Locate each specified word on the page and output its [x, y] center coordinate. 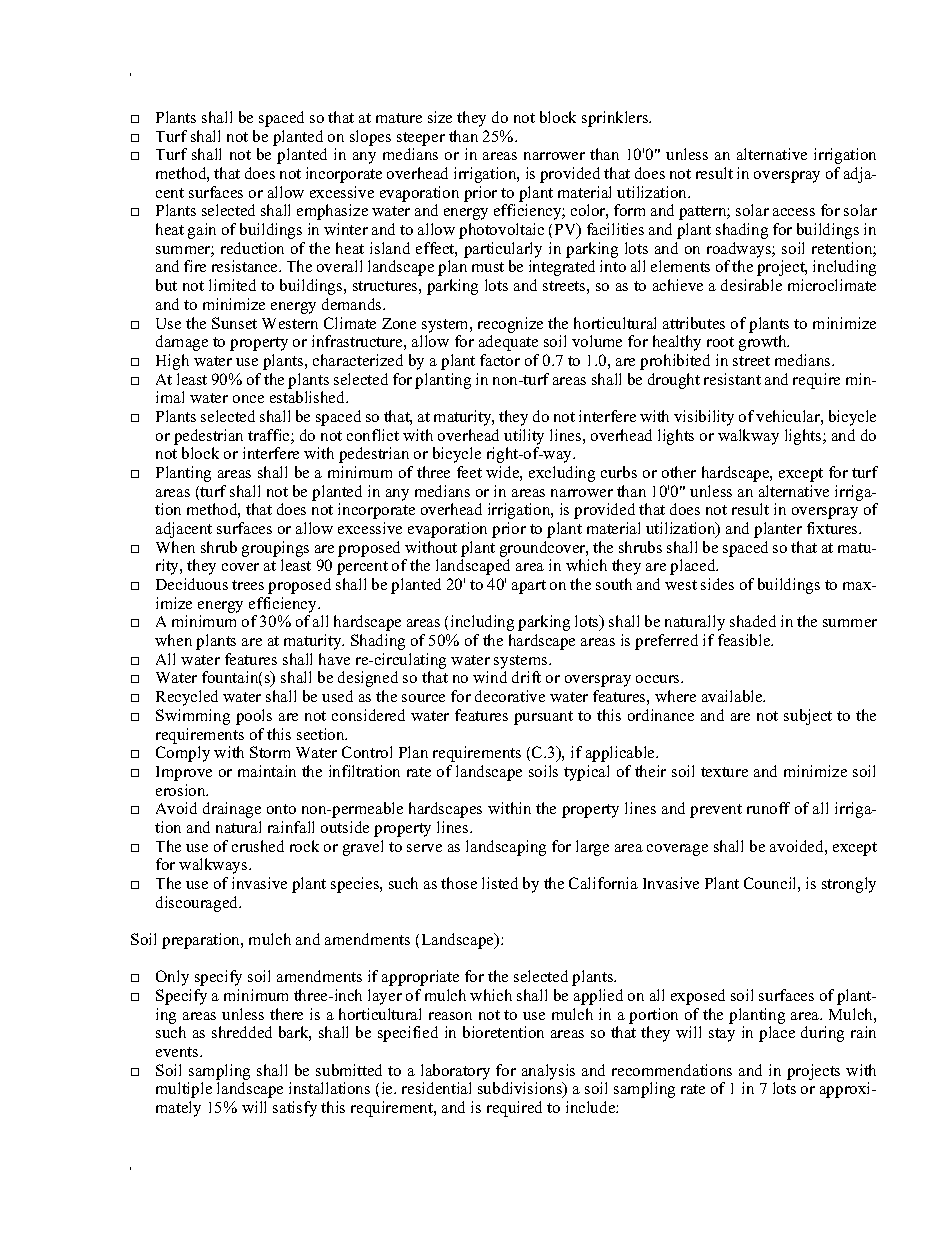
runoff [768, 808]
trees [248, 585]
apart [529, 587]
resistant [732, 379]
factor [500, 360]
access [794, 212]
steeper [421, 139]
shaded [753, 621]
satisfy [295, 1109]
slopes [370, 138]
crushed [258, 846]
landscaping [506, 848]
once [248, 399]
